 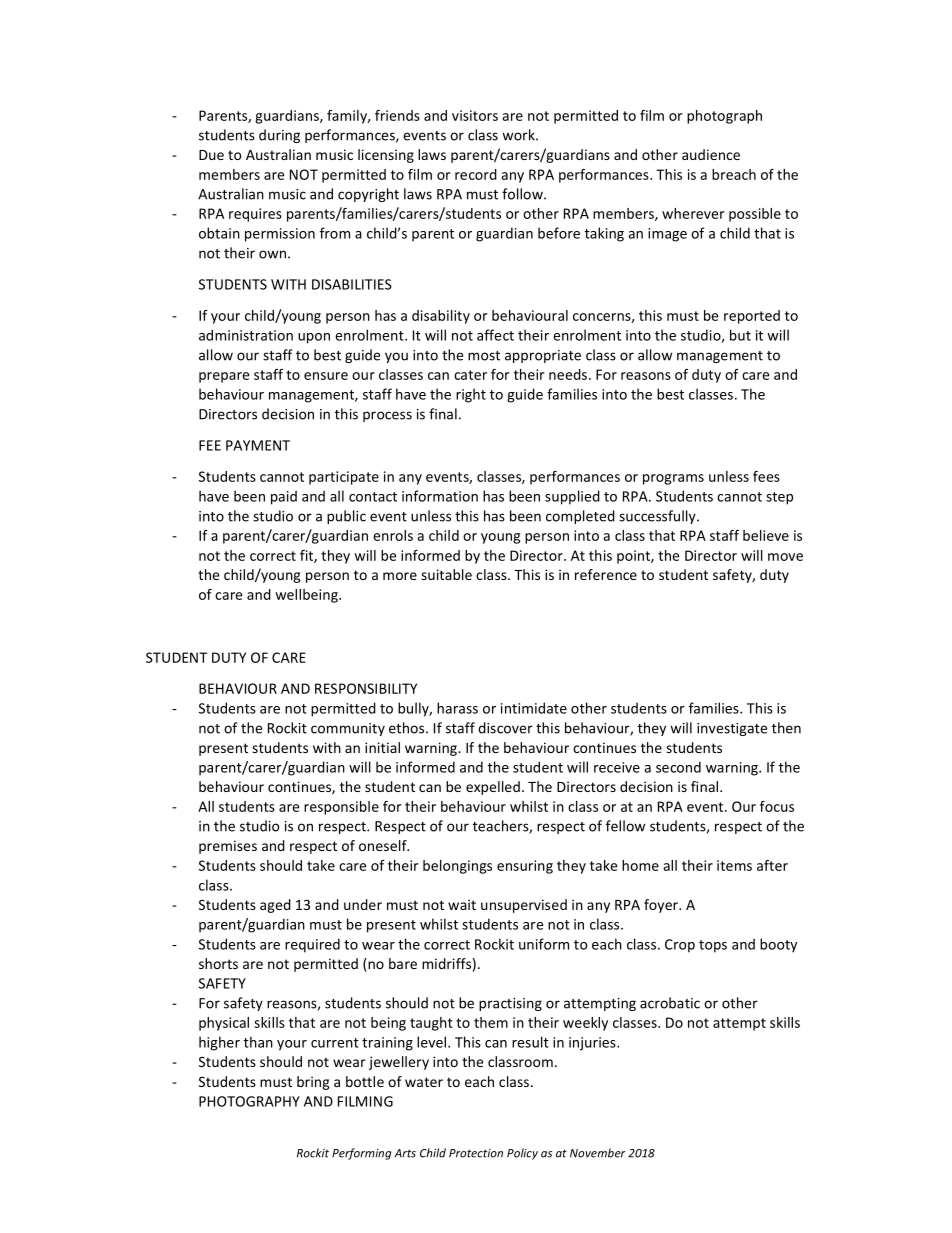 What do you see at coordinates (279, 136) in the screenshot?
I see `during` at bounding box center [279, 136].
